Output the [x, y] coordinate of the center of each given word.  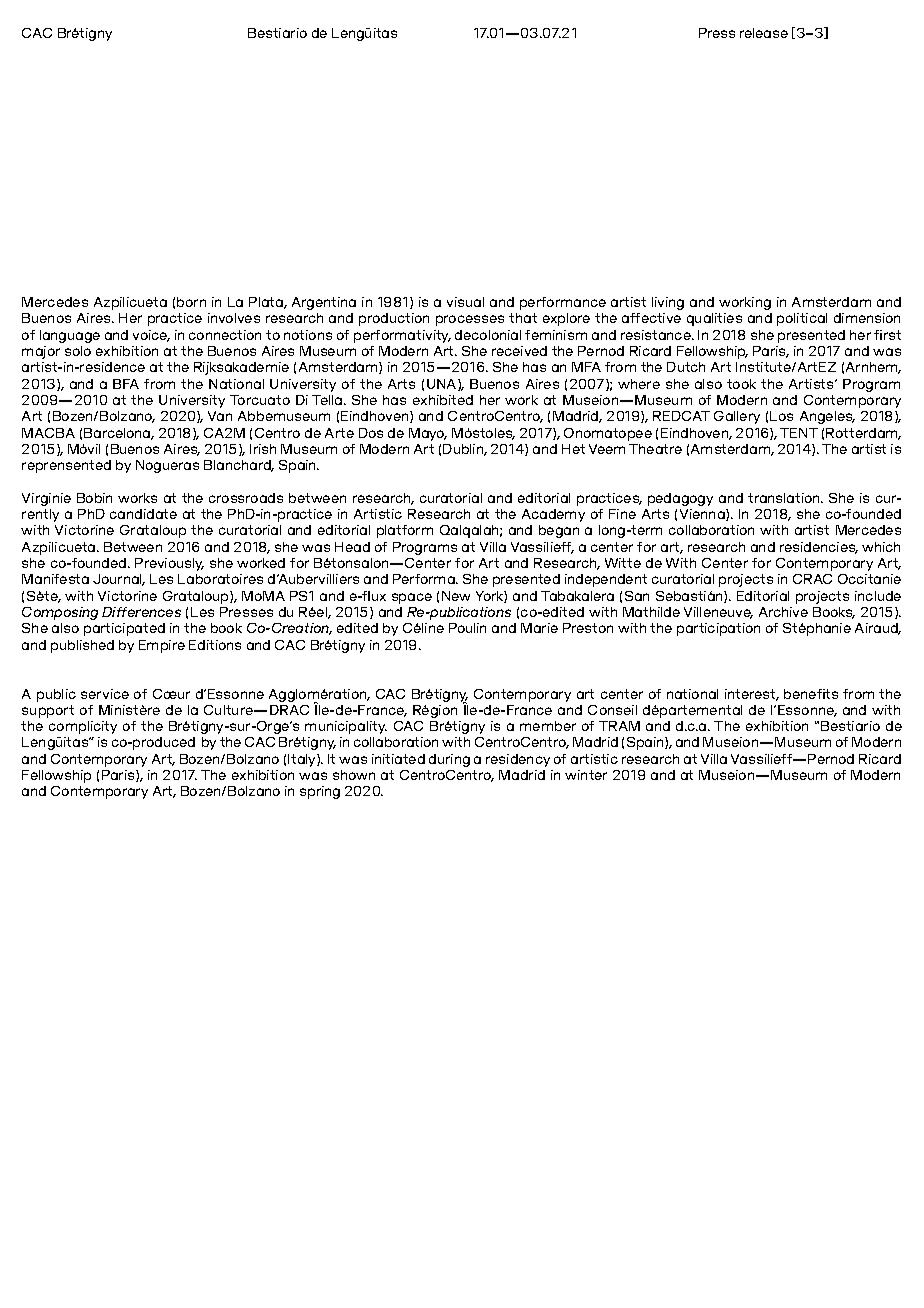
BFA [126, 384]
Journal [119, 580]
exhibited [443, 400]
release [764, 33]
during [449, 760]
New [456, 596]
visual [465, 302]
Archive [783, 612]
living [668, 303]
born [191, 302]
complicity [83, 727]
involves [234, 318]
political [802, 319]
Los [781, 416]
